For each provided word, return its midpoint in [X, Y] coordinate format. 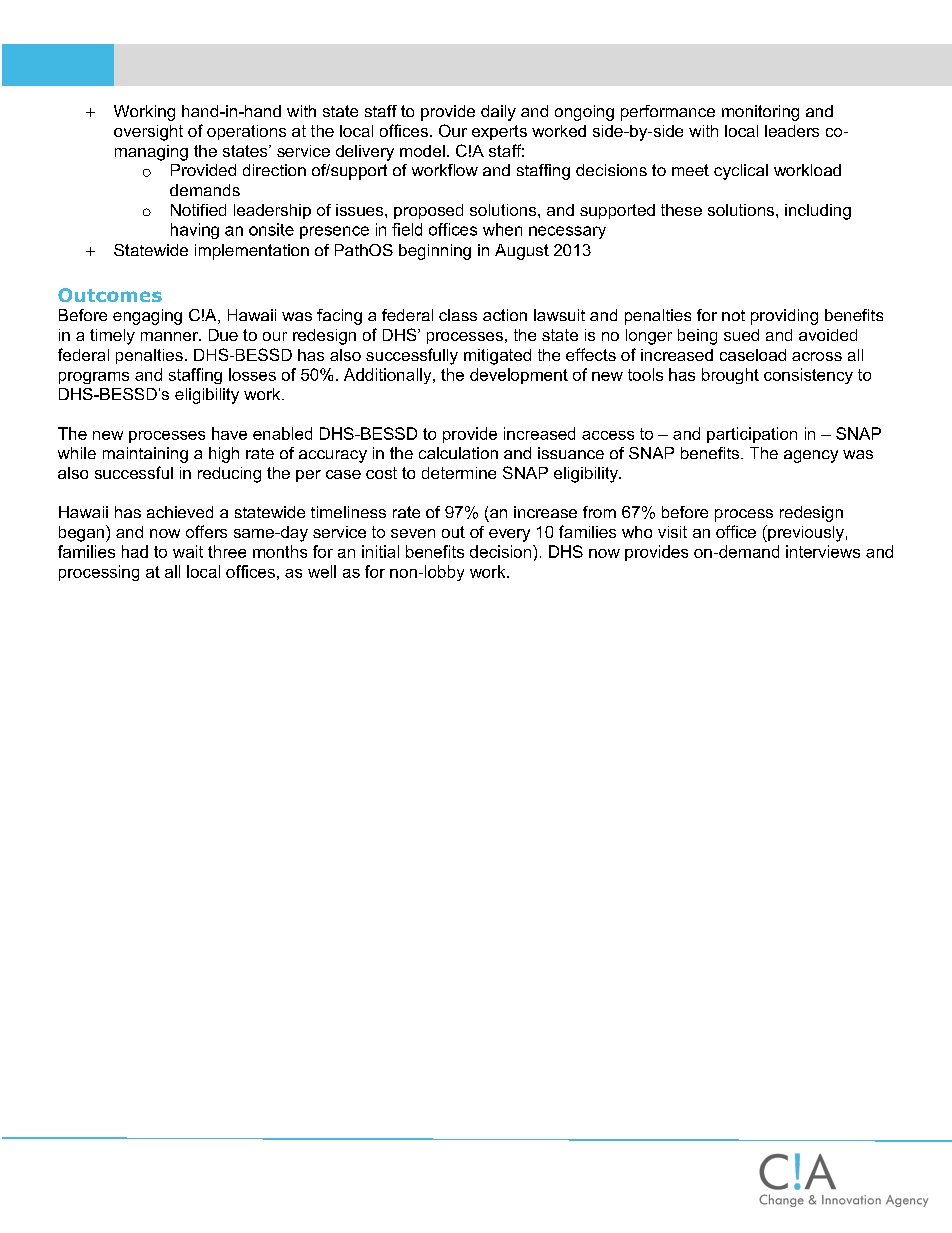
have [229, 433]
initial [380, 551]
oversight [148, 133]
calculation [458, 453]
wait [188, 551]
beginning [435, 252]
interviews [823, 551]
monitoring [760, 113]
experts [499, 132]
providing [784, 317]
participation [752, 435]
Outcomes [110, 295]
